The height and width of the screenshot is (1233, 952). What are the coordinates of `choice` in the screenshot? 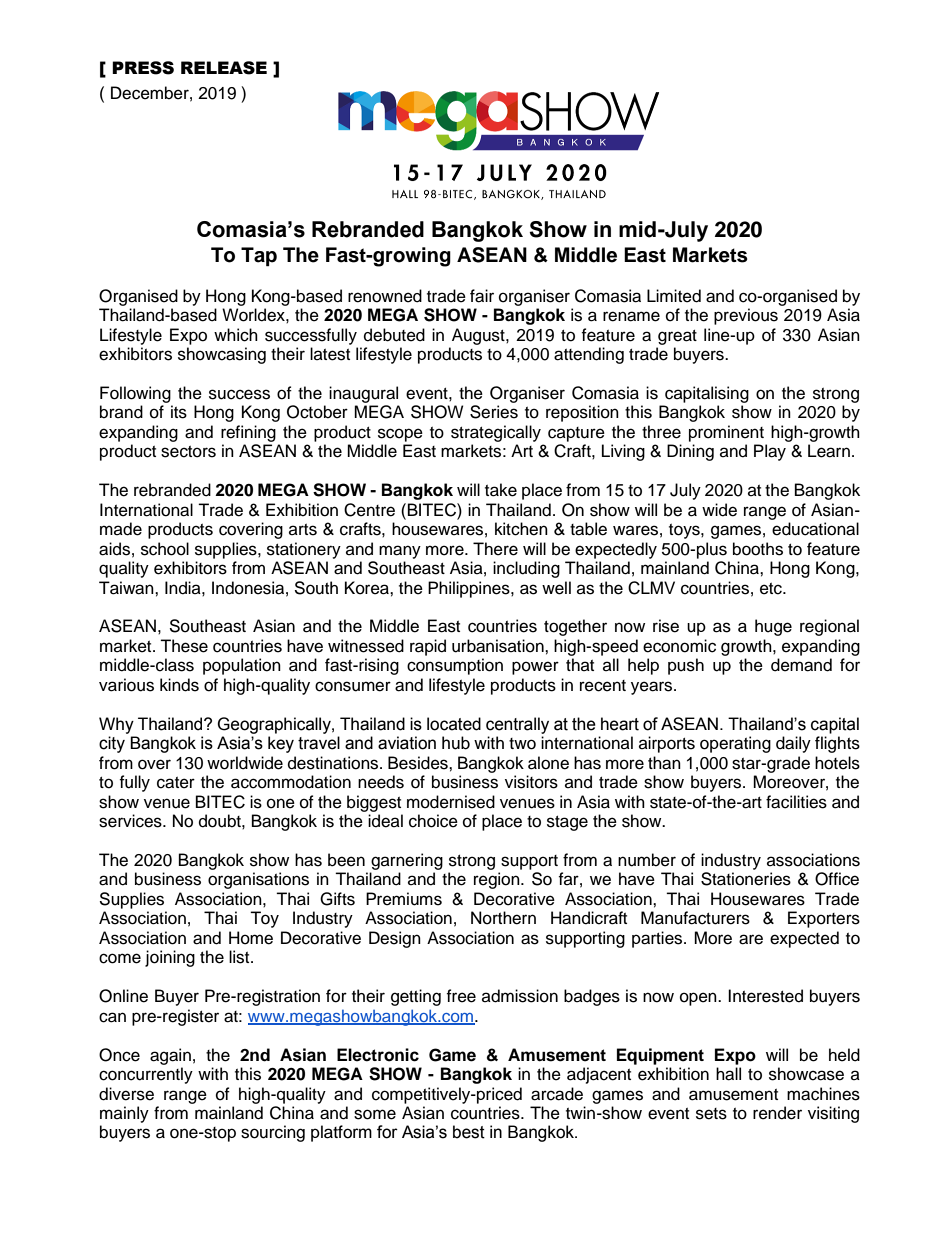 It's located at (433, 821).
